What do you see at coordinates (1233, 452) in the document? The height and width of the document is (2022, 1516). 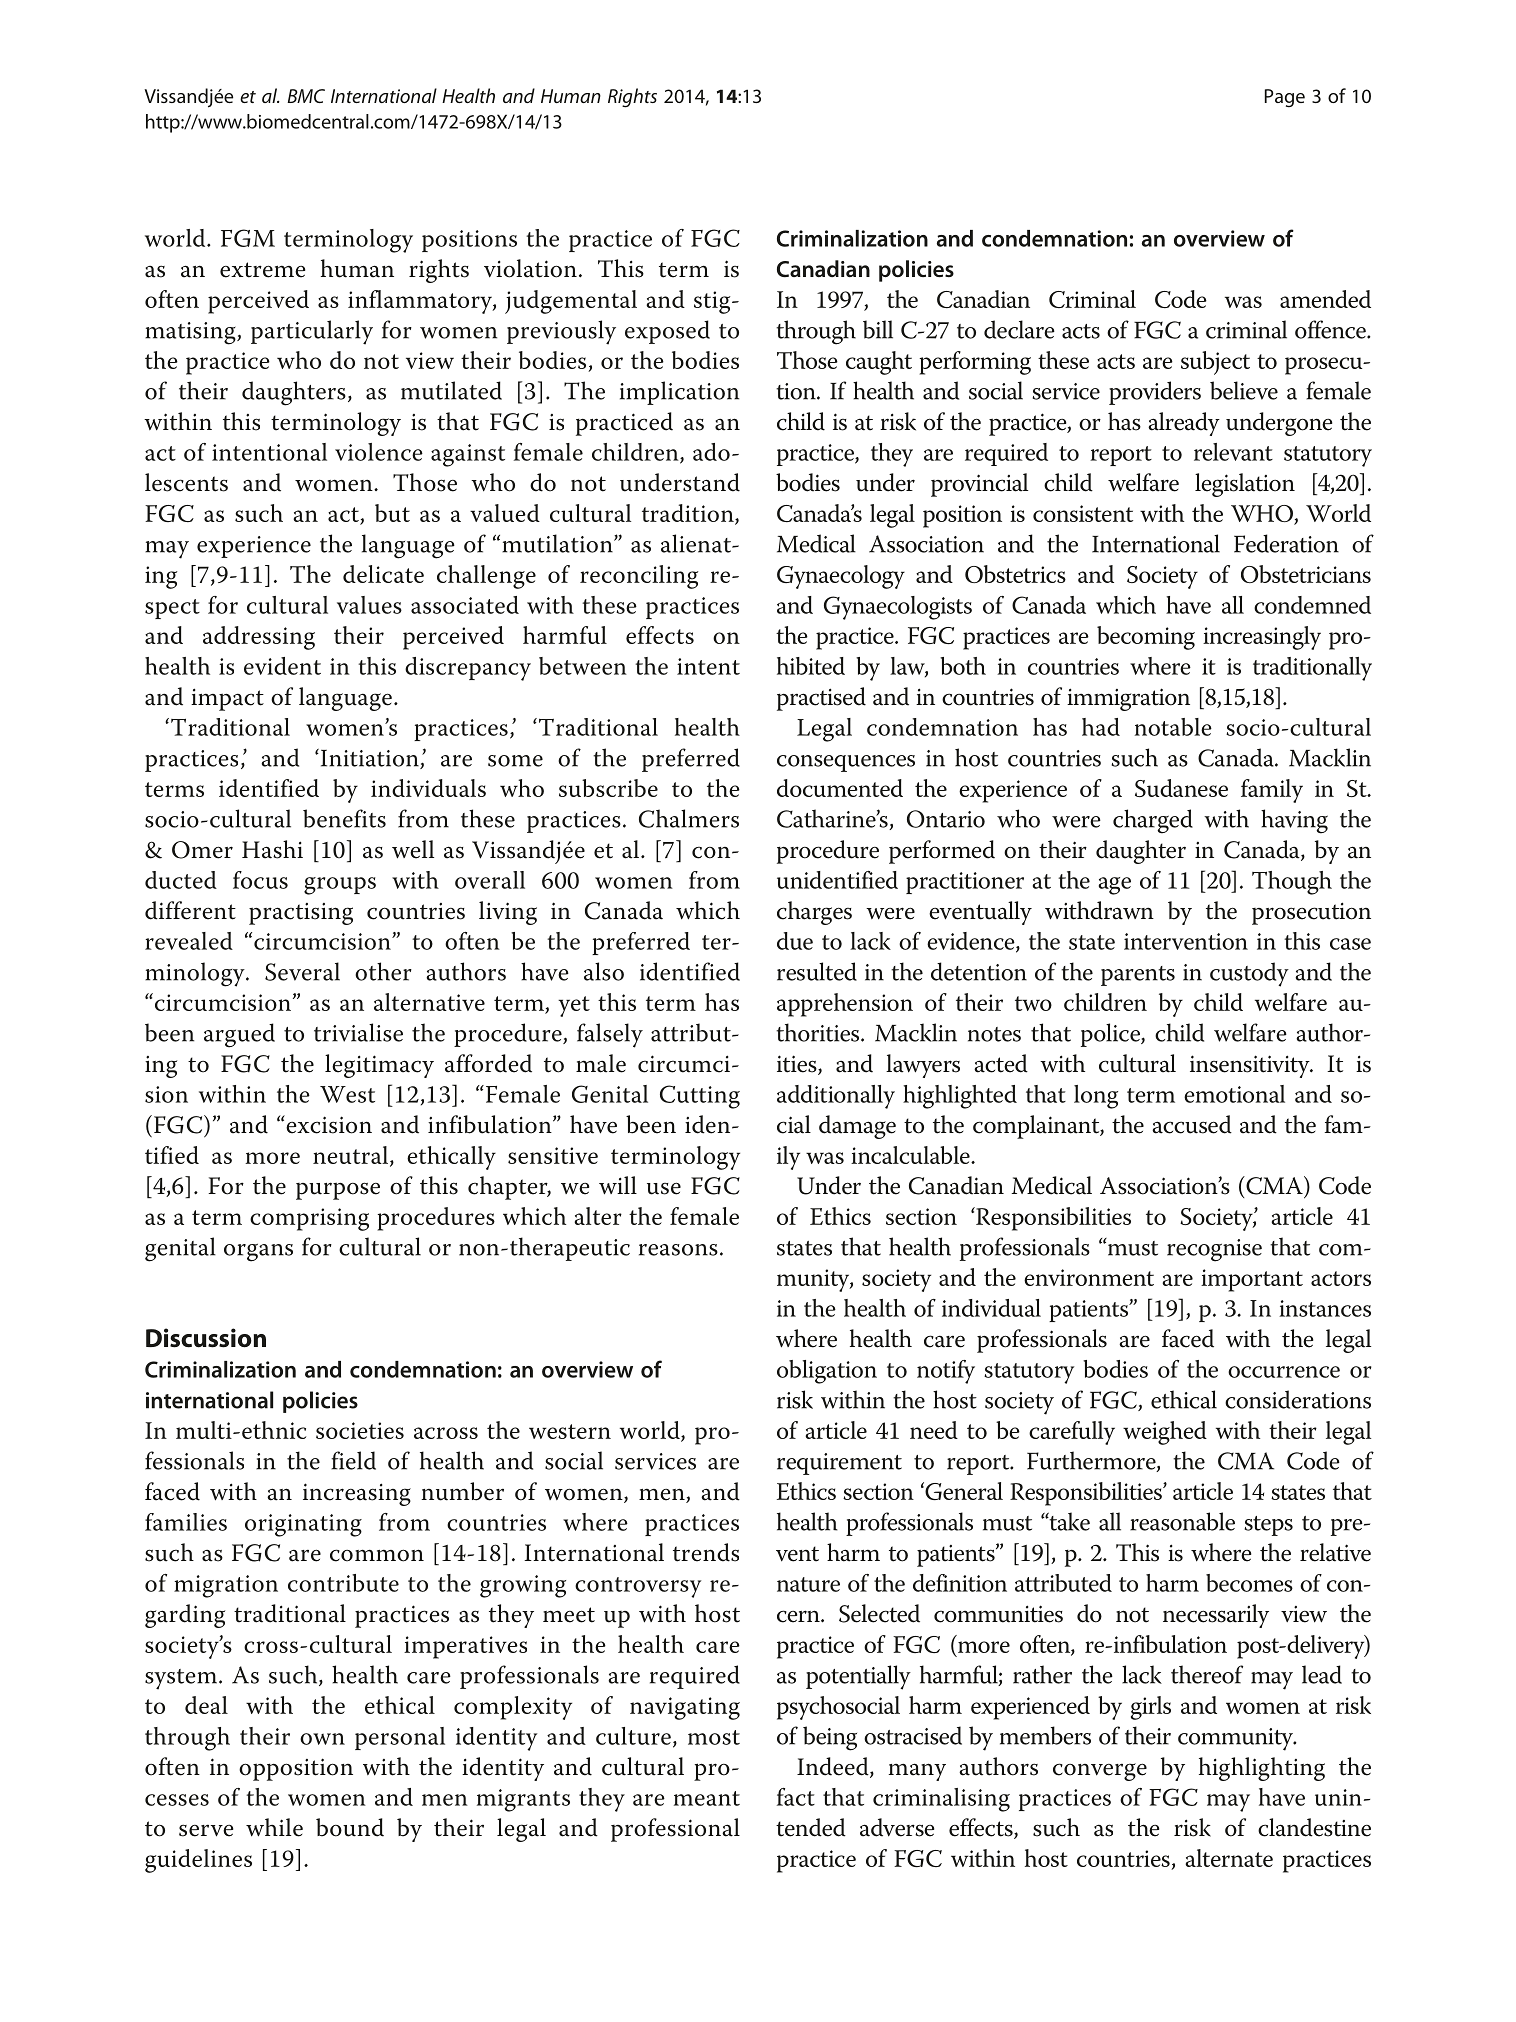 I see `relevant` at bounding box center [1233, 452].
